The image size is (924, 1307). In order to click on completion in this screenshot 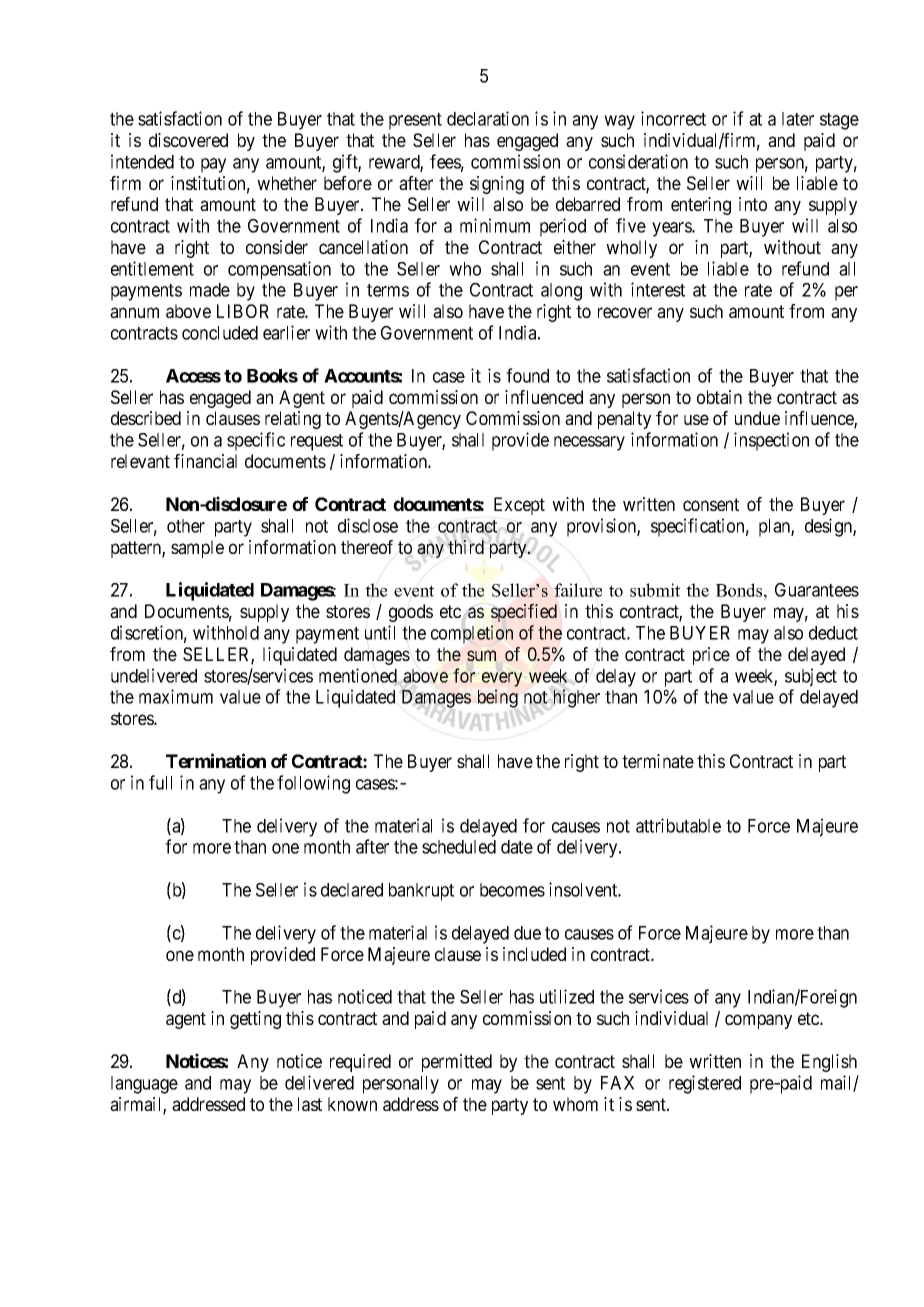, I will do `click(472, 634)`.
